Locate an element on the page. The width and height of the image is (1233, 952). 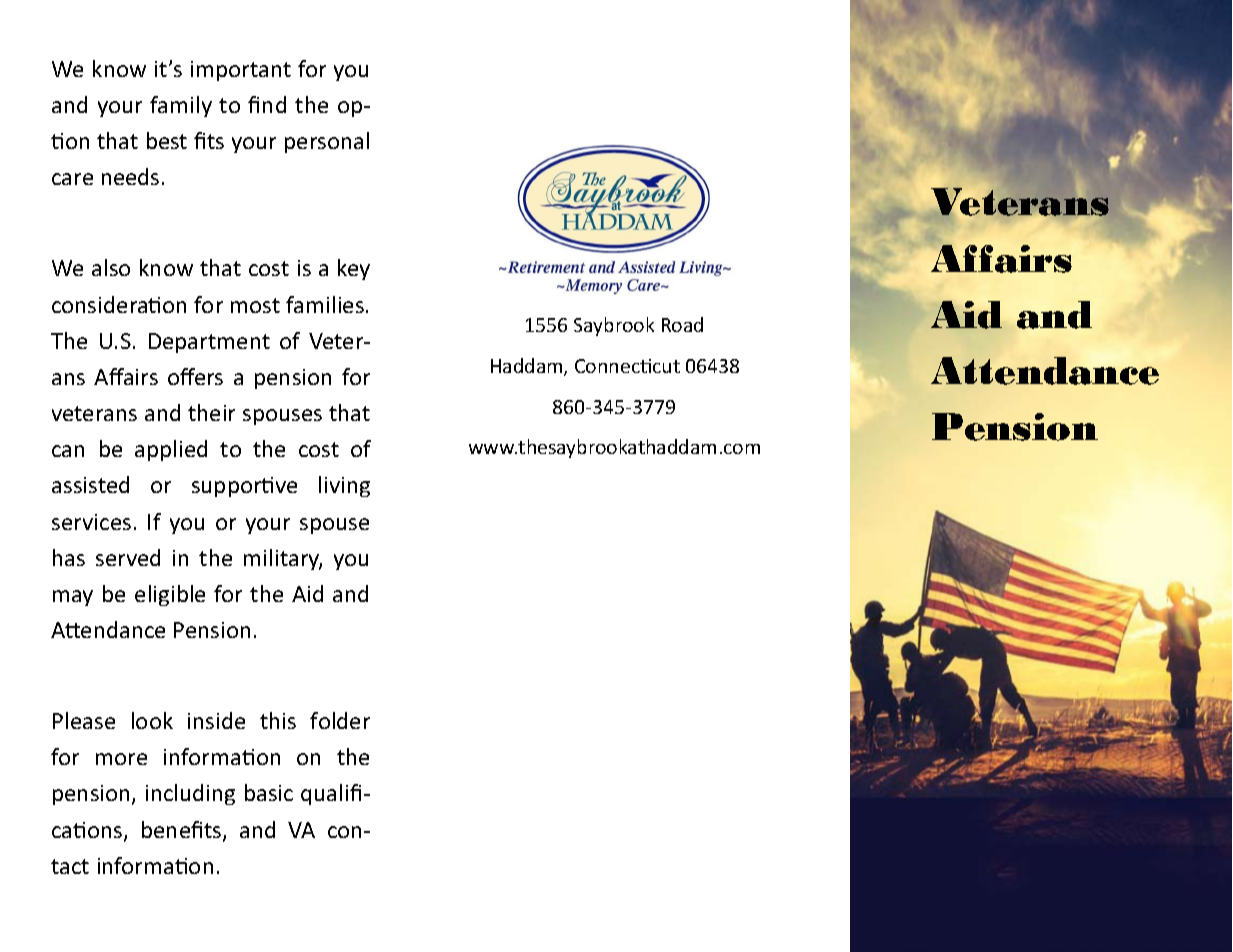
find is located at coordinates (267, 104).
